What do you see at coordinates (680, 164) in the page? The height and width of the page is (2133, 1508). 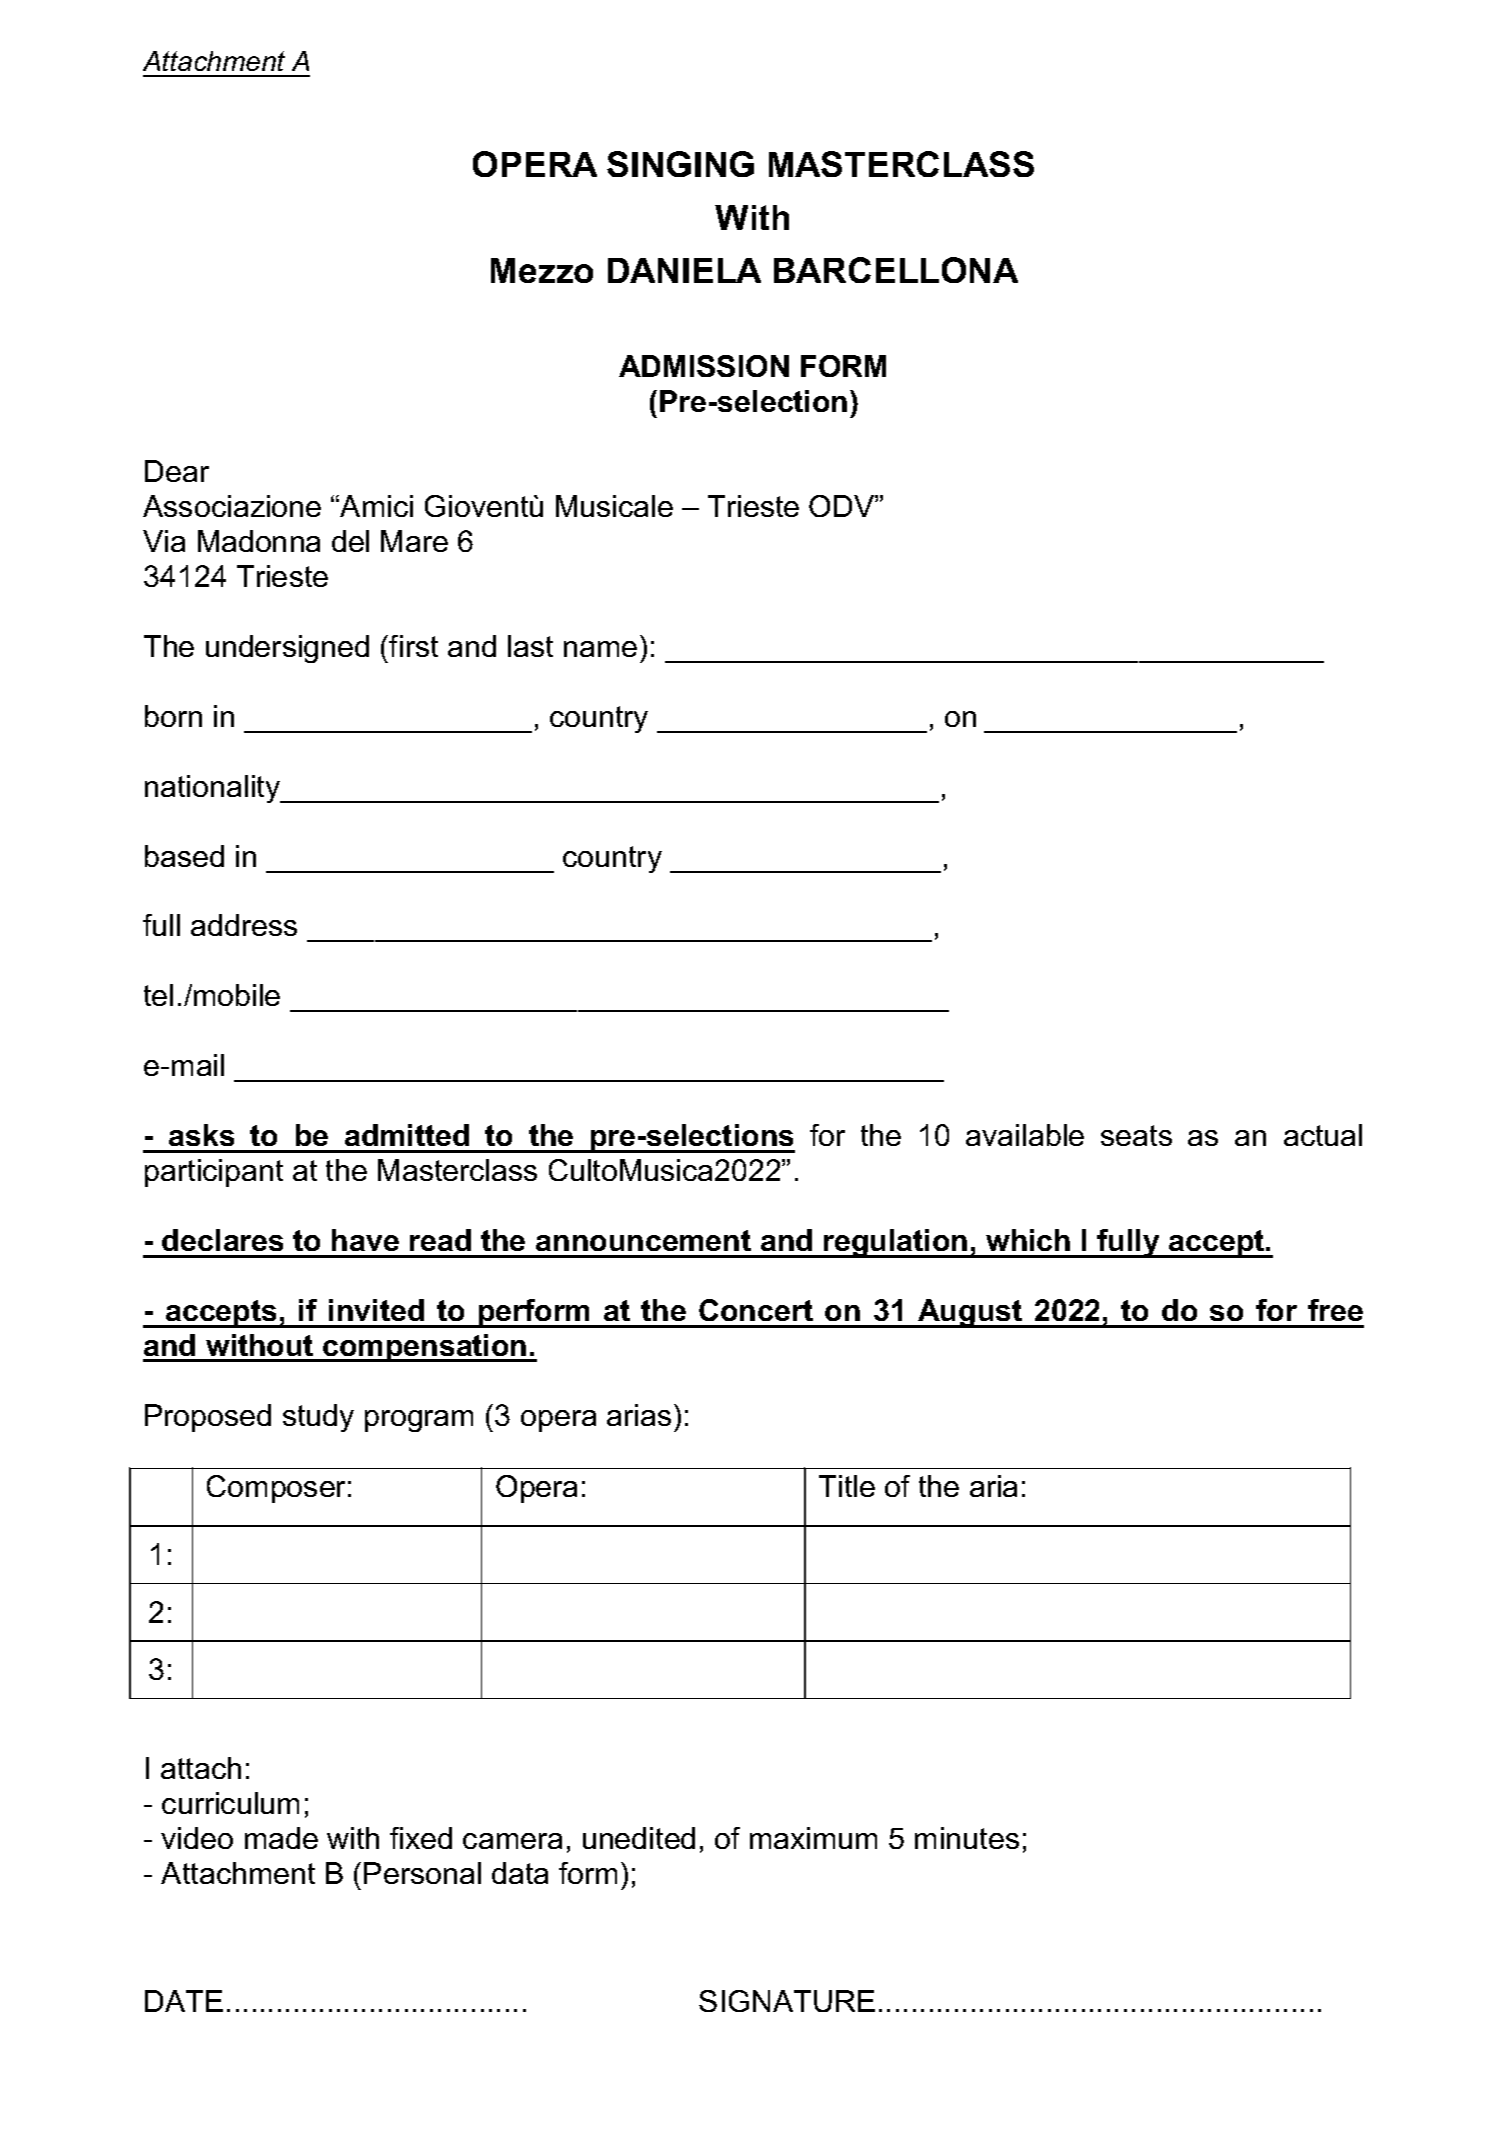 I see `SINGING` at bounding box center [680, 164].
